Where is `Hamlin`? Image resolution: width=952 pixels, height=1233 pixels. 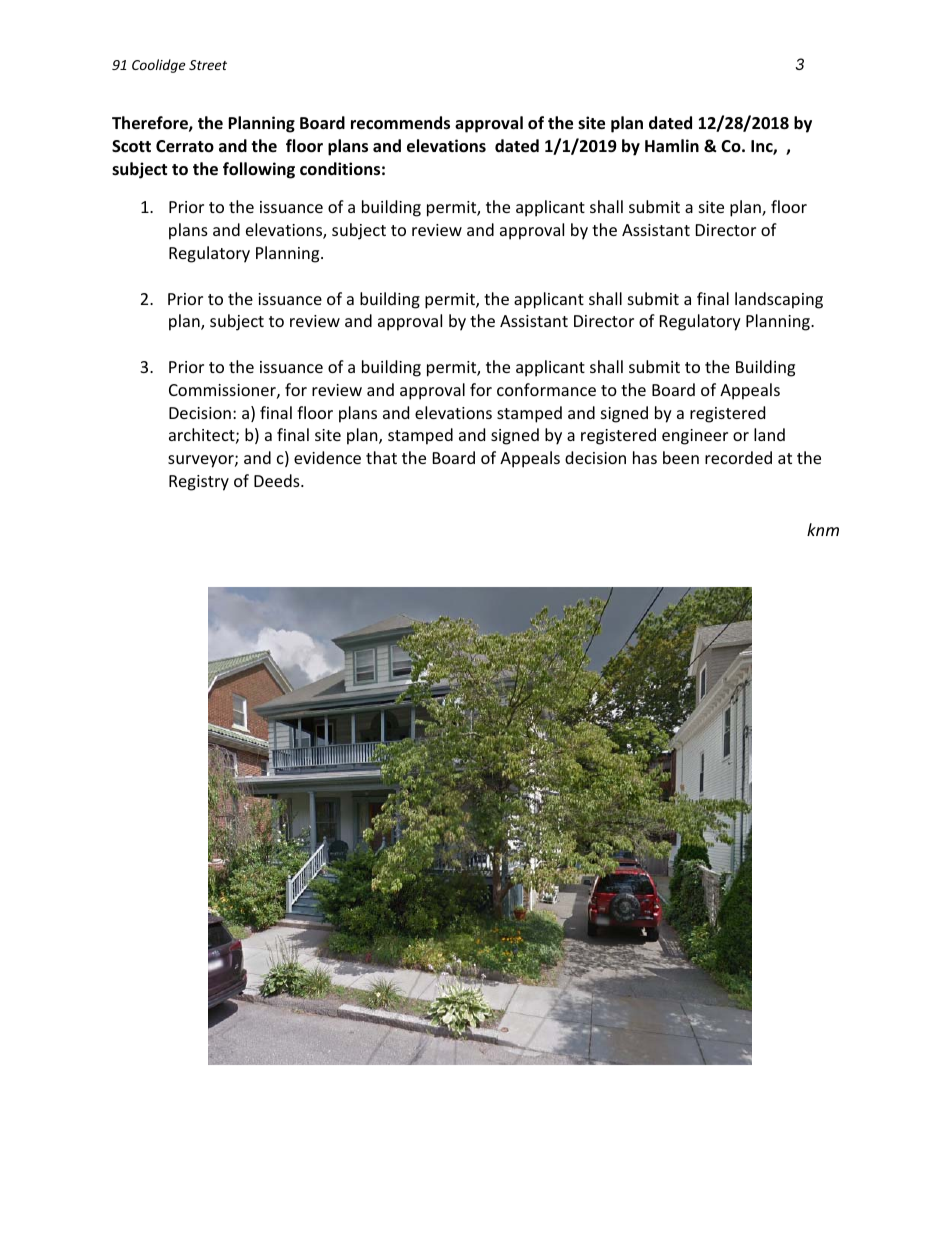
Hamlin is located at coordinates (672, 145).
